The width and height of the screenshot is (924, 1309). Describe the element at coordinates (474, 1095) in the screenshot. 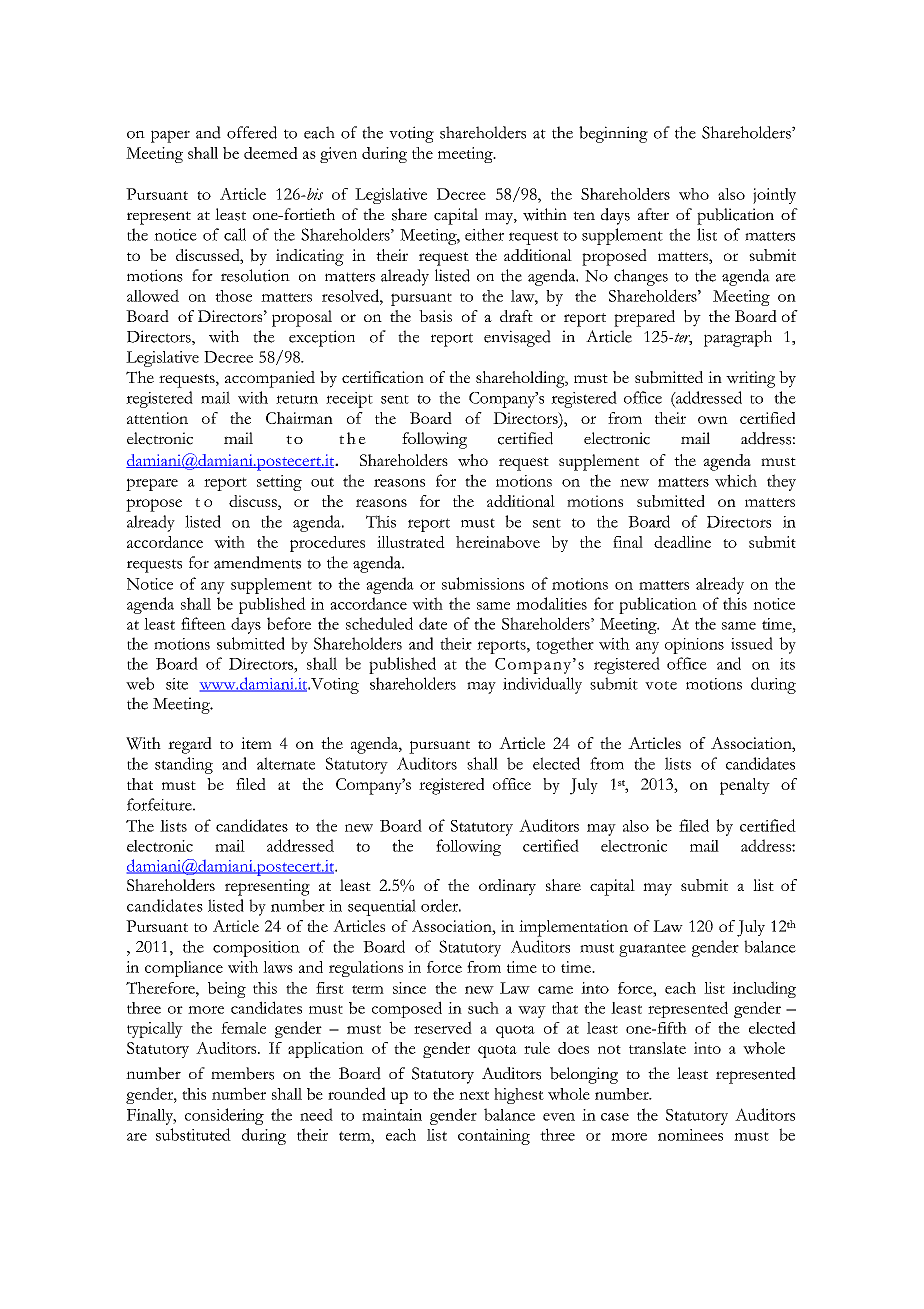

I see `next` at that location.
